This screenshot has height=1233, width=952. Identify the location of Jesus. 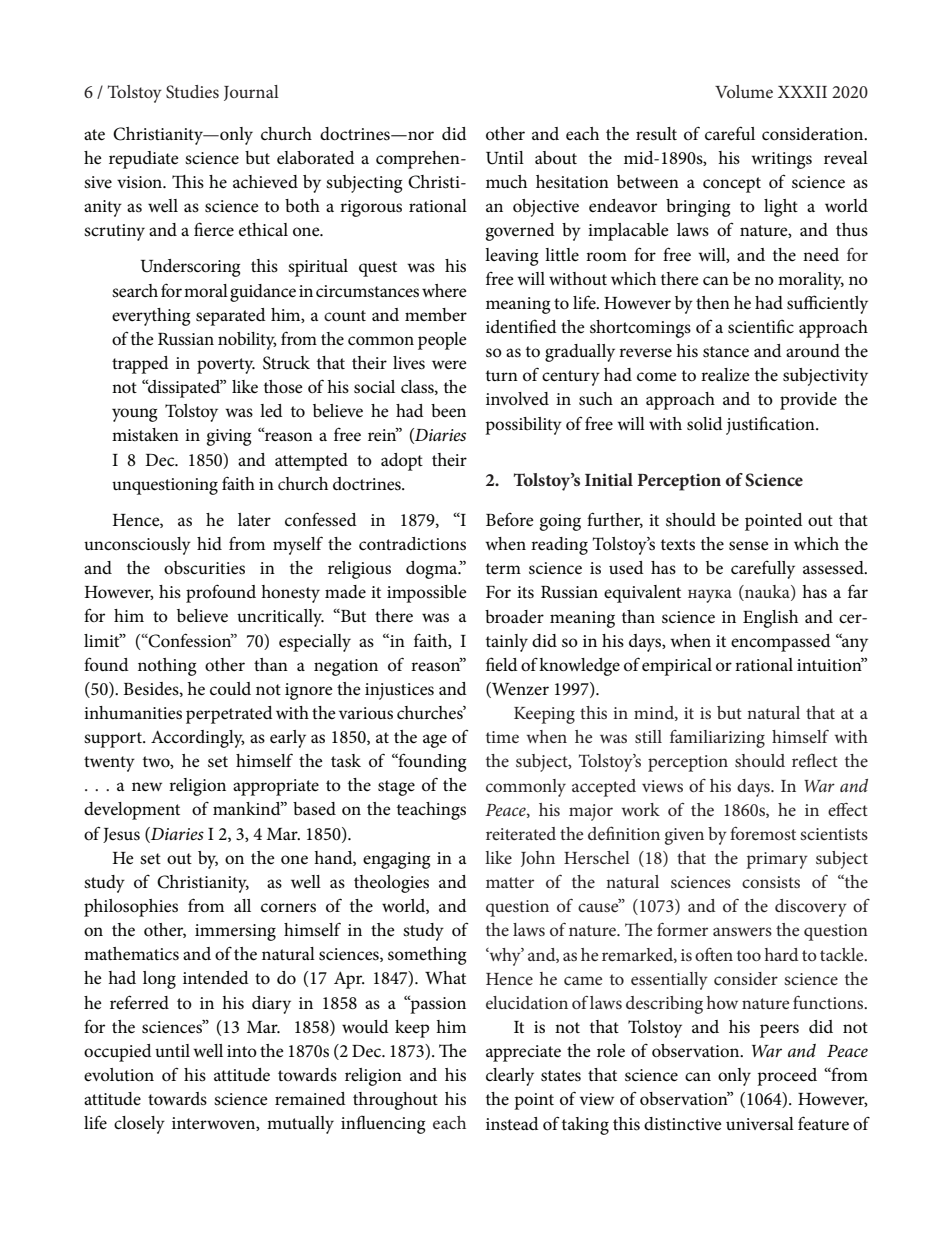
(121, 835).
